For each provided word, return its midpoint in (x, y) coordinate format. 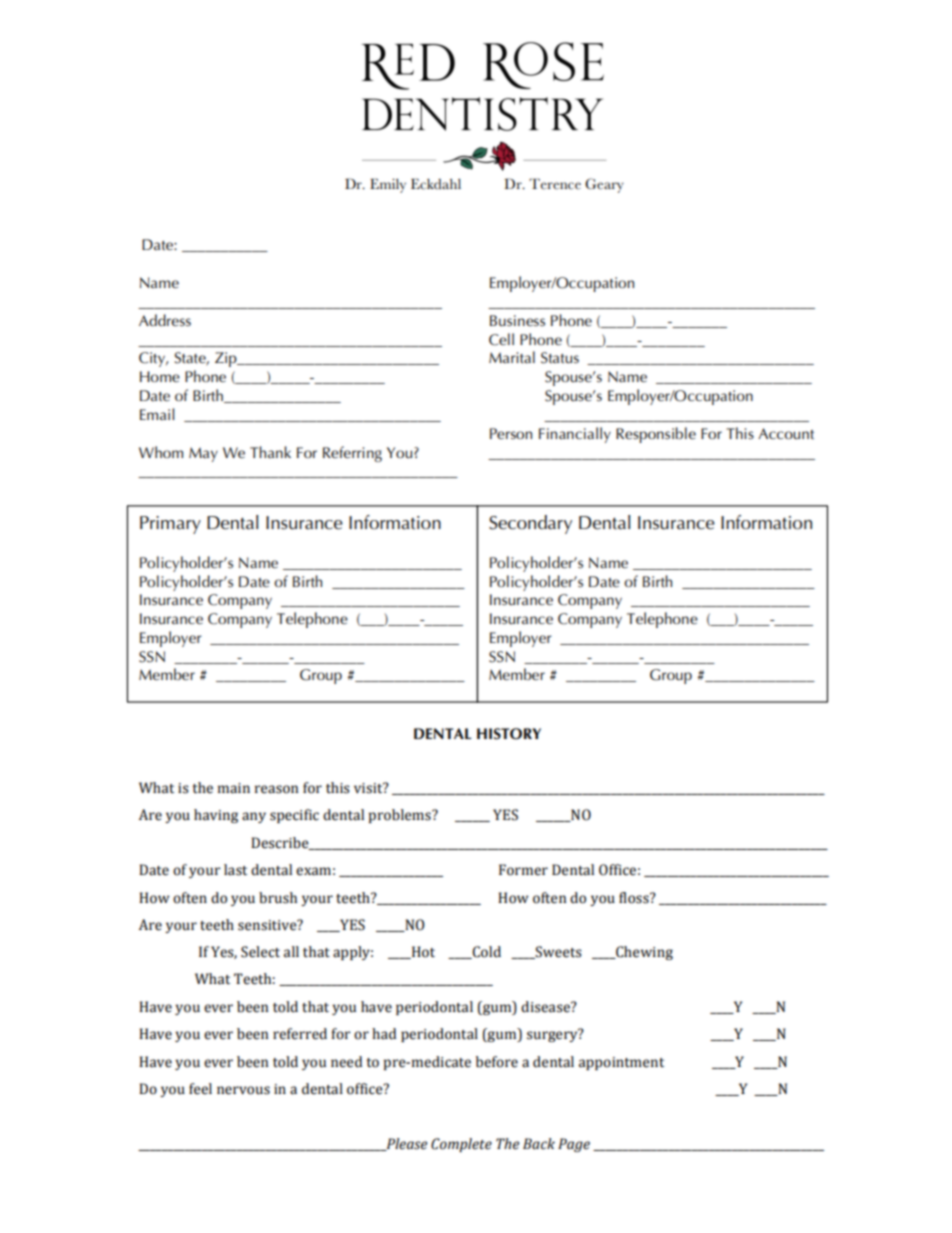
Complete (461, 1145)
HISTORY (509, 734)
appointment (621, 1063)
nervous (243, 1090)
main (234, 788)
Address (165, 320)
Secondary (530, 524)
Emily (388, 186)
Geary (604, 185)
